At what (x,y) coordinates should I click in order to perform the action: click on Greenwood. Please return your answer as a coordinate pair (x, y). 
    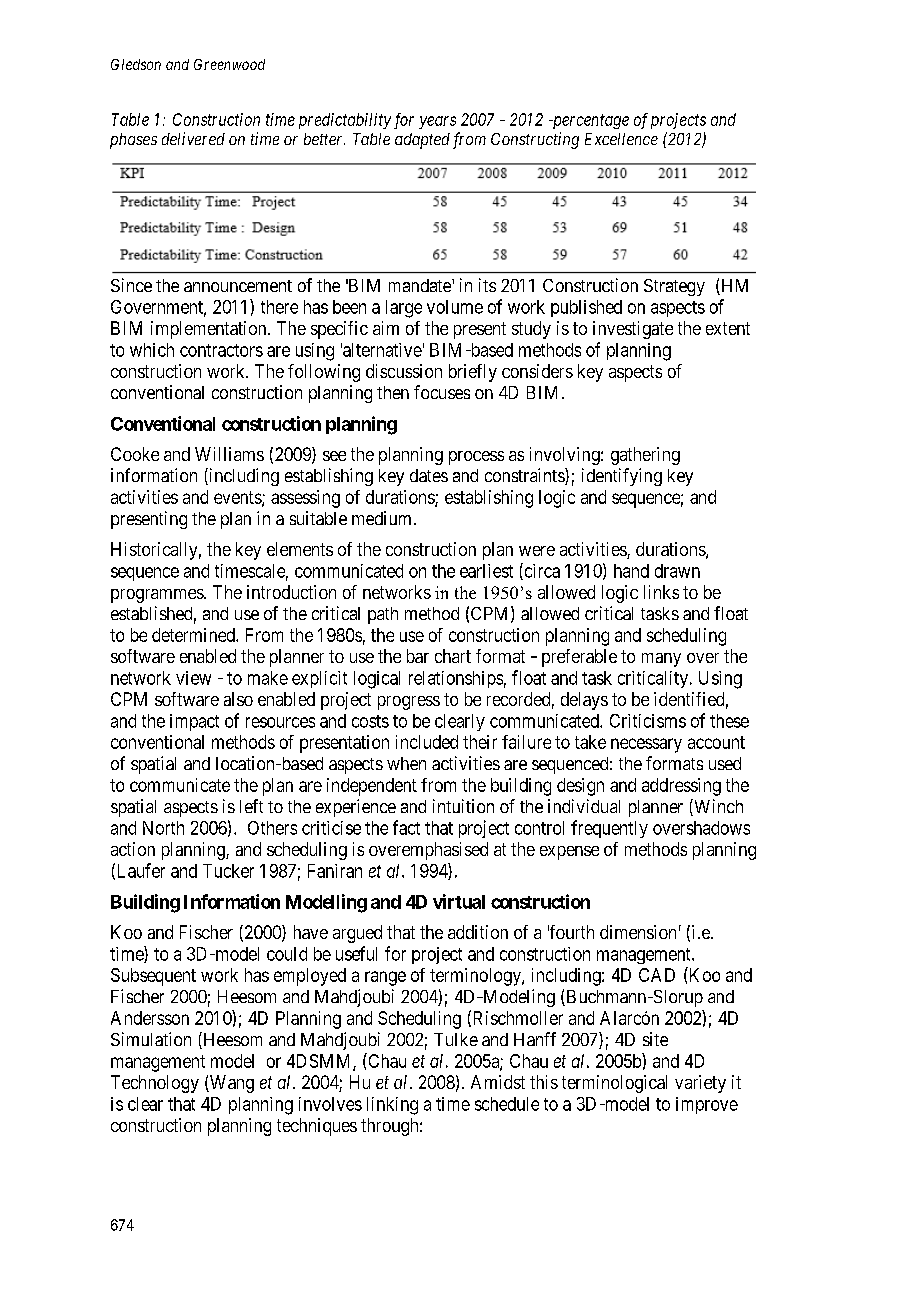
    Looking at the image, I should click on (229, 64).
